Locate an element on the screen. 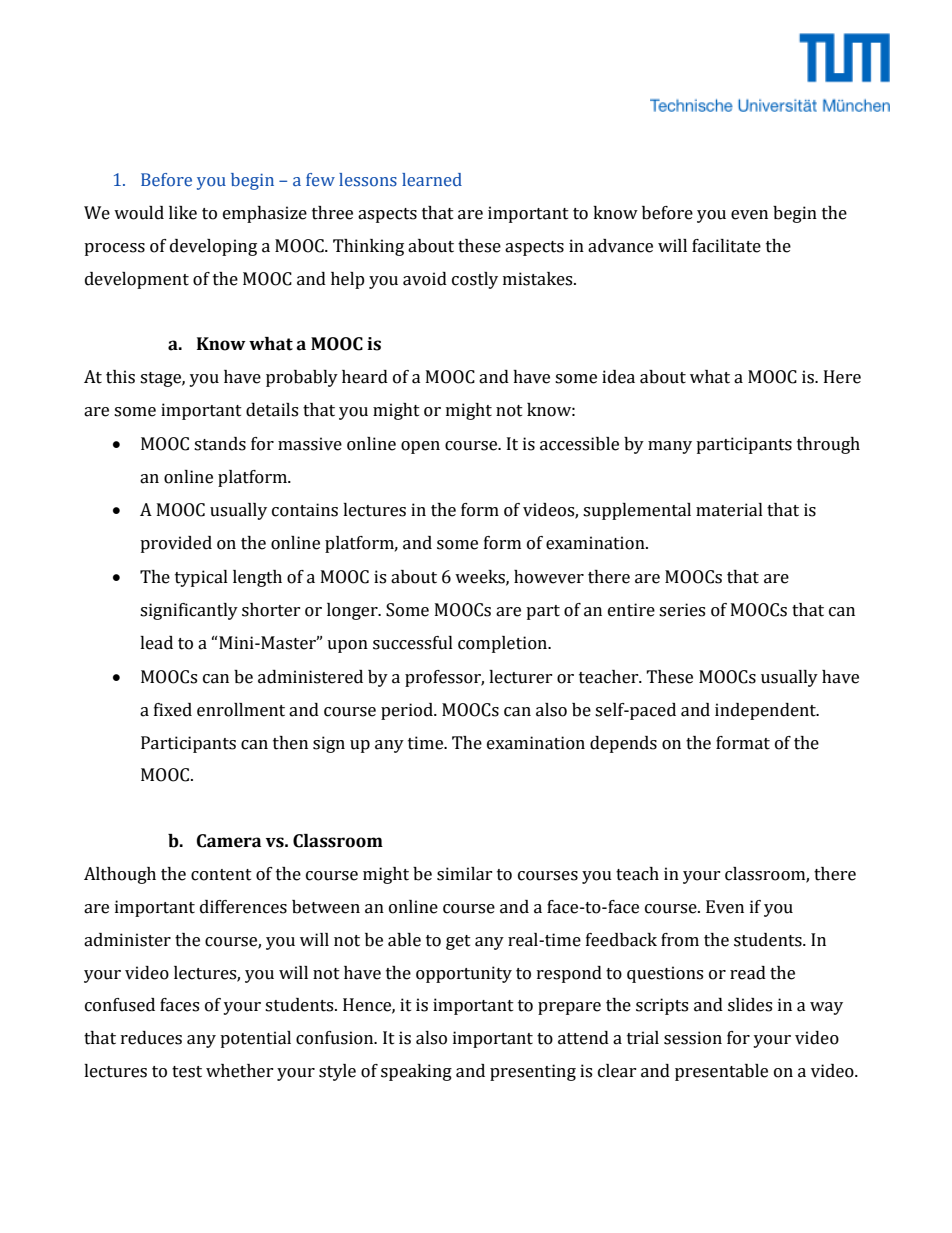  completion is located at coordinates (503, 644).
